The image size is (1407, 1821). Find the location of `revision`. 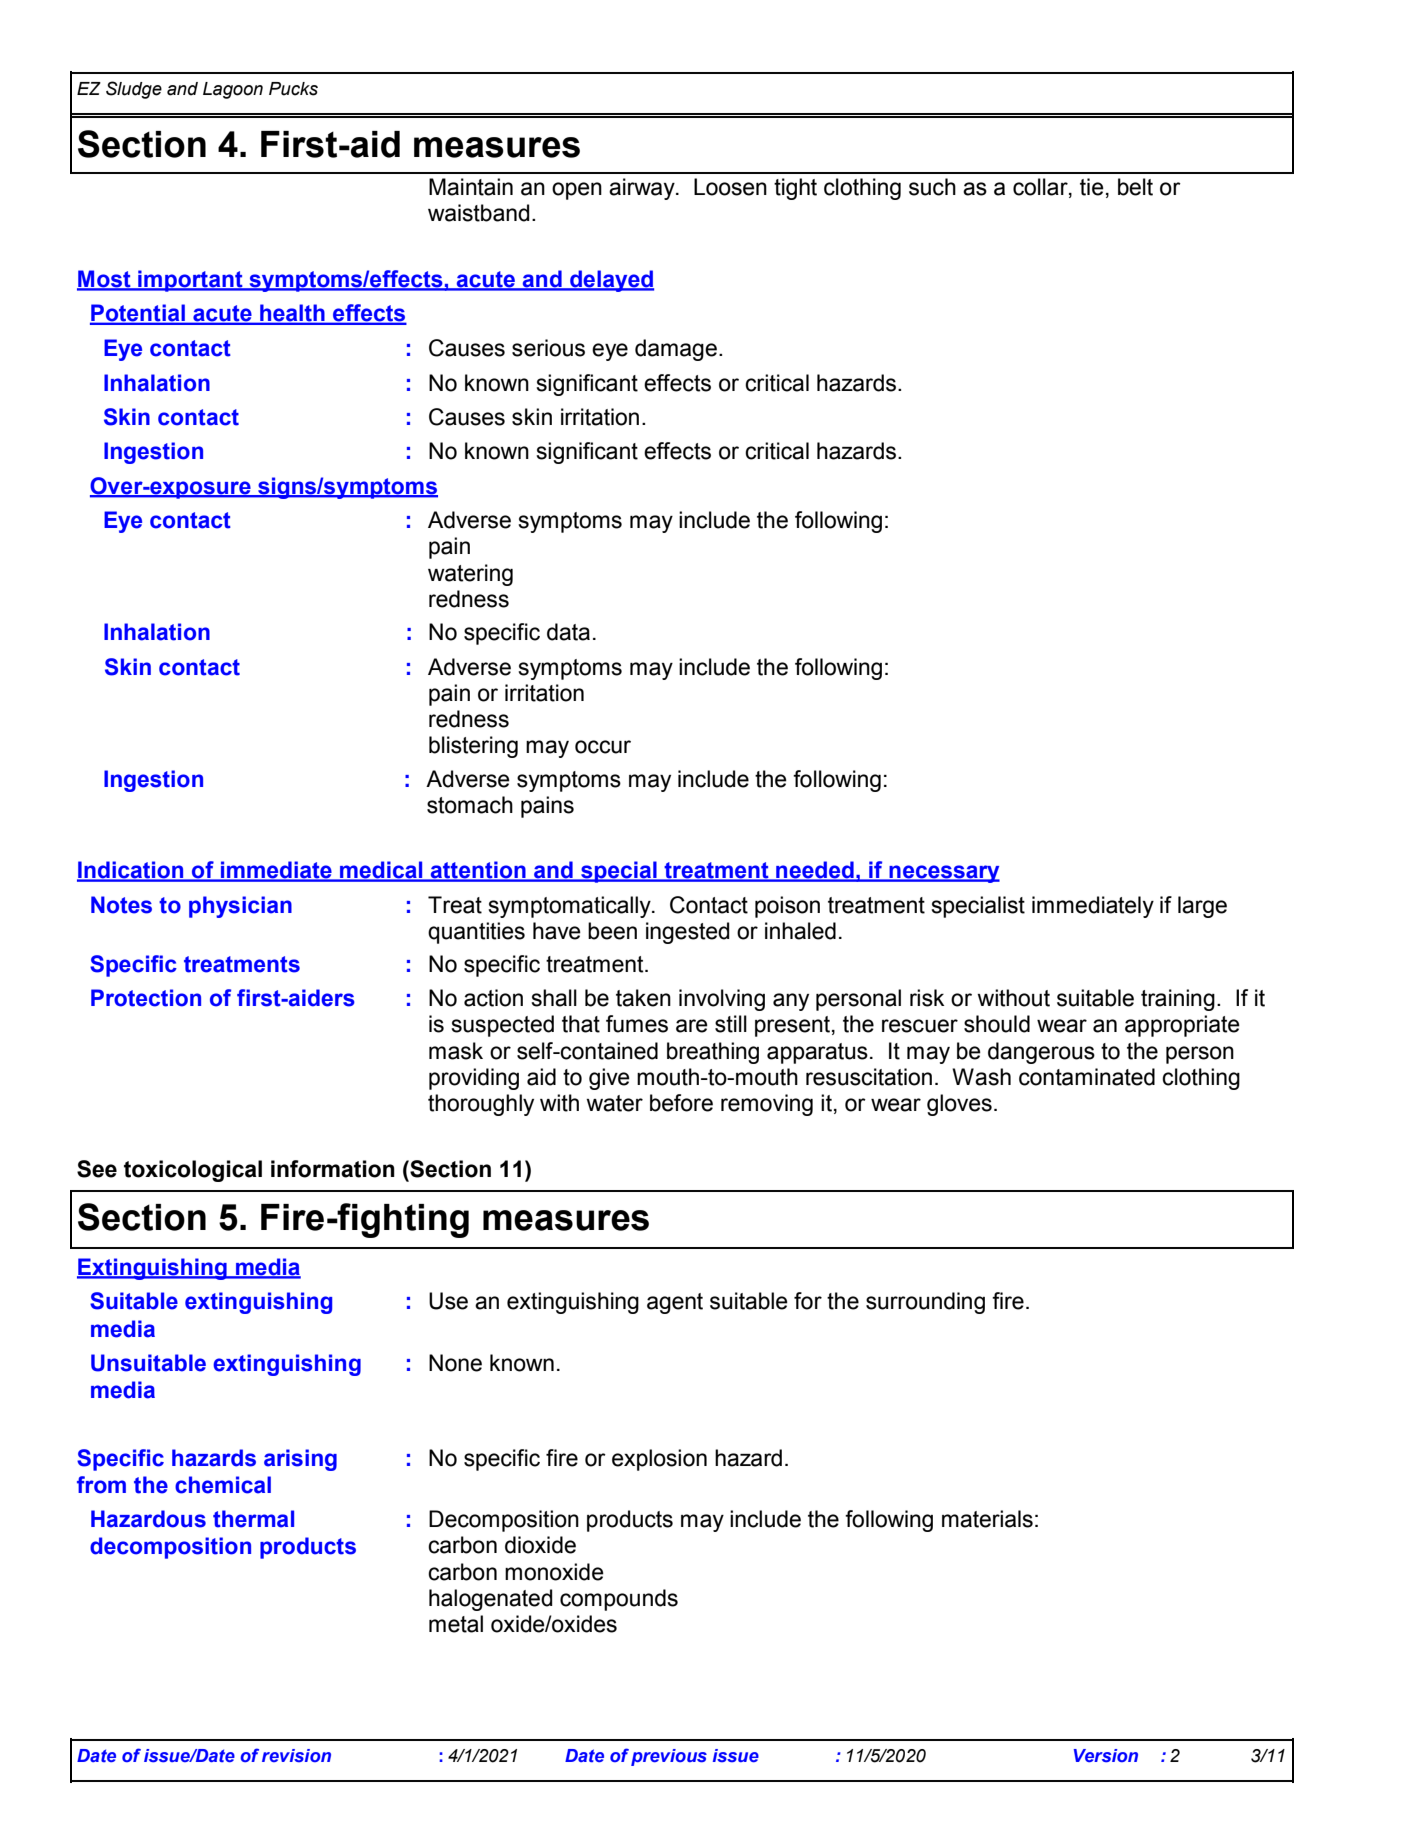

revision is located at coordinates (296, 1755).
